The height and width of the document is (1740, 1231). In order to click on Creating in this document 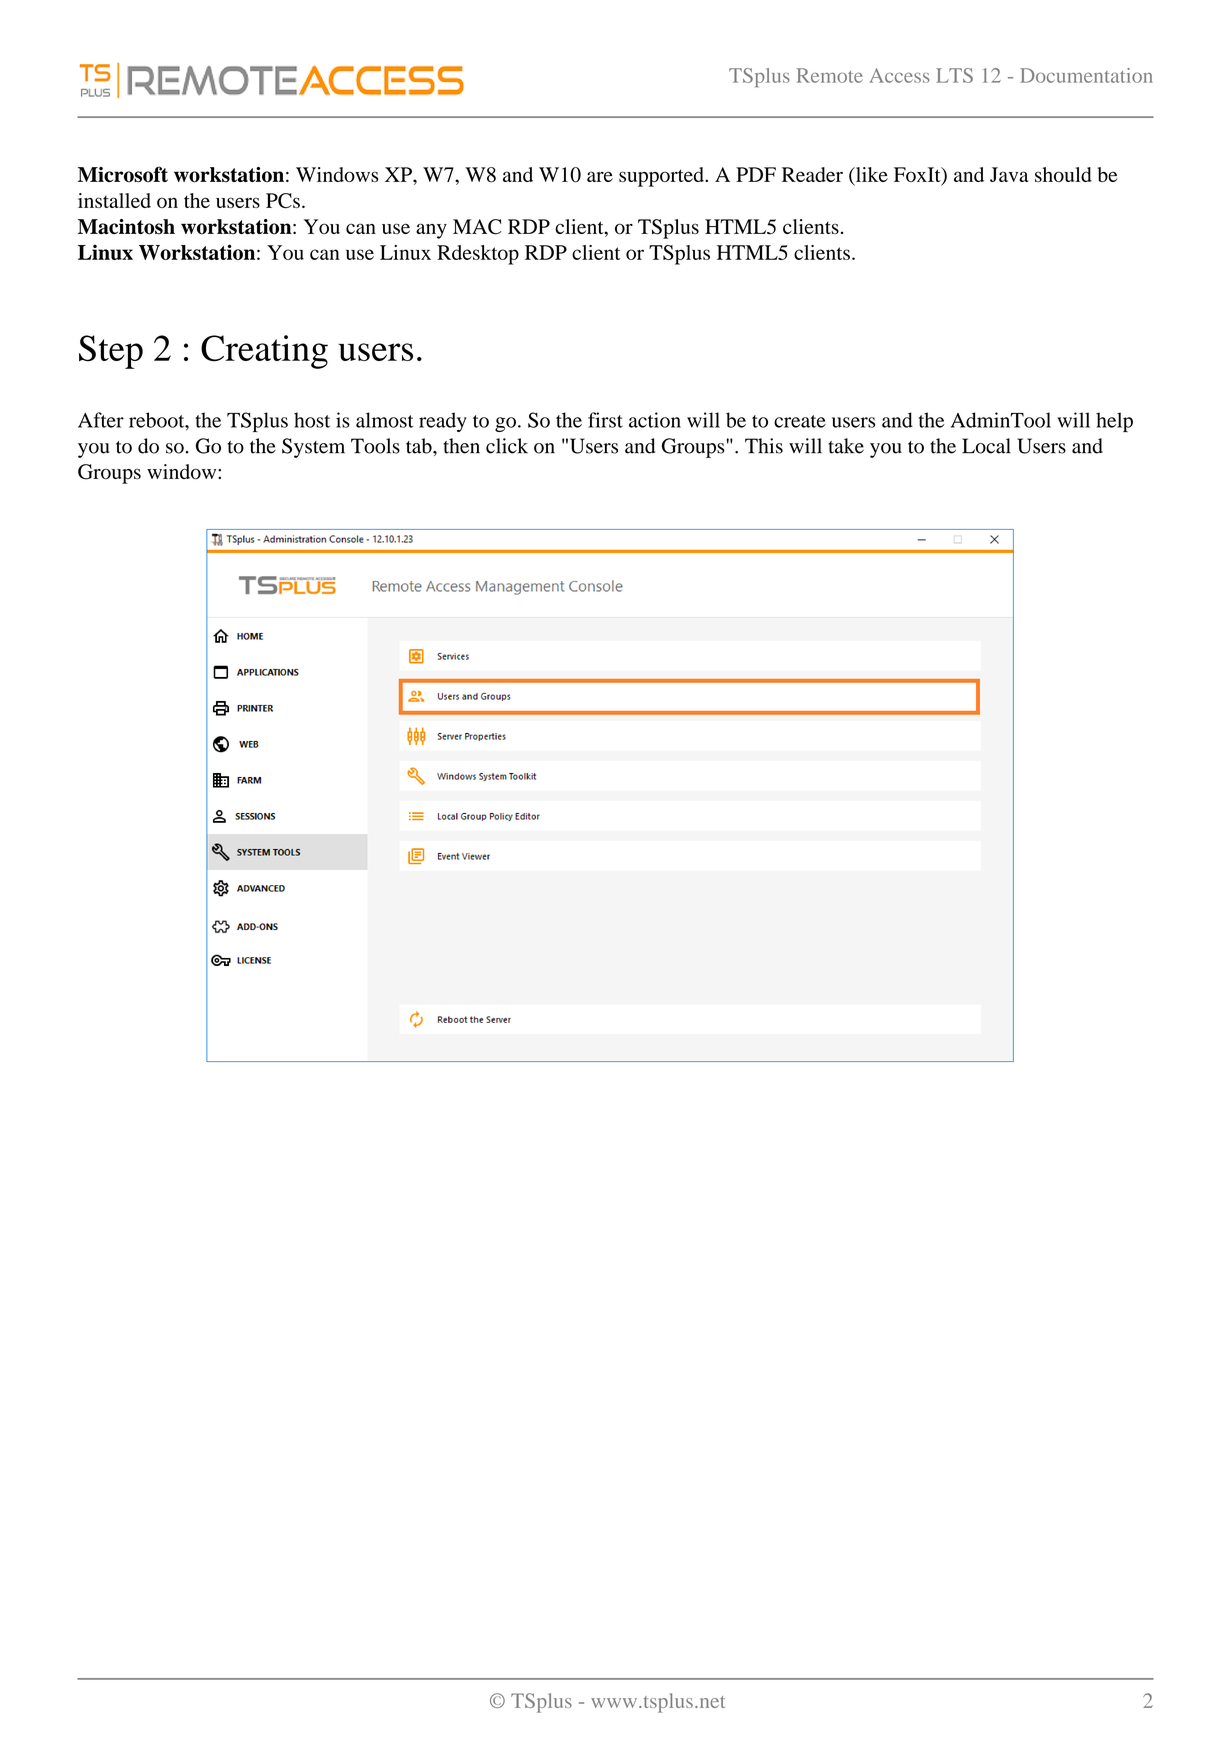, I will do `click(264, 352)`.
